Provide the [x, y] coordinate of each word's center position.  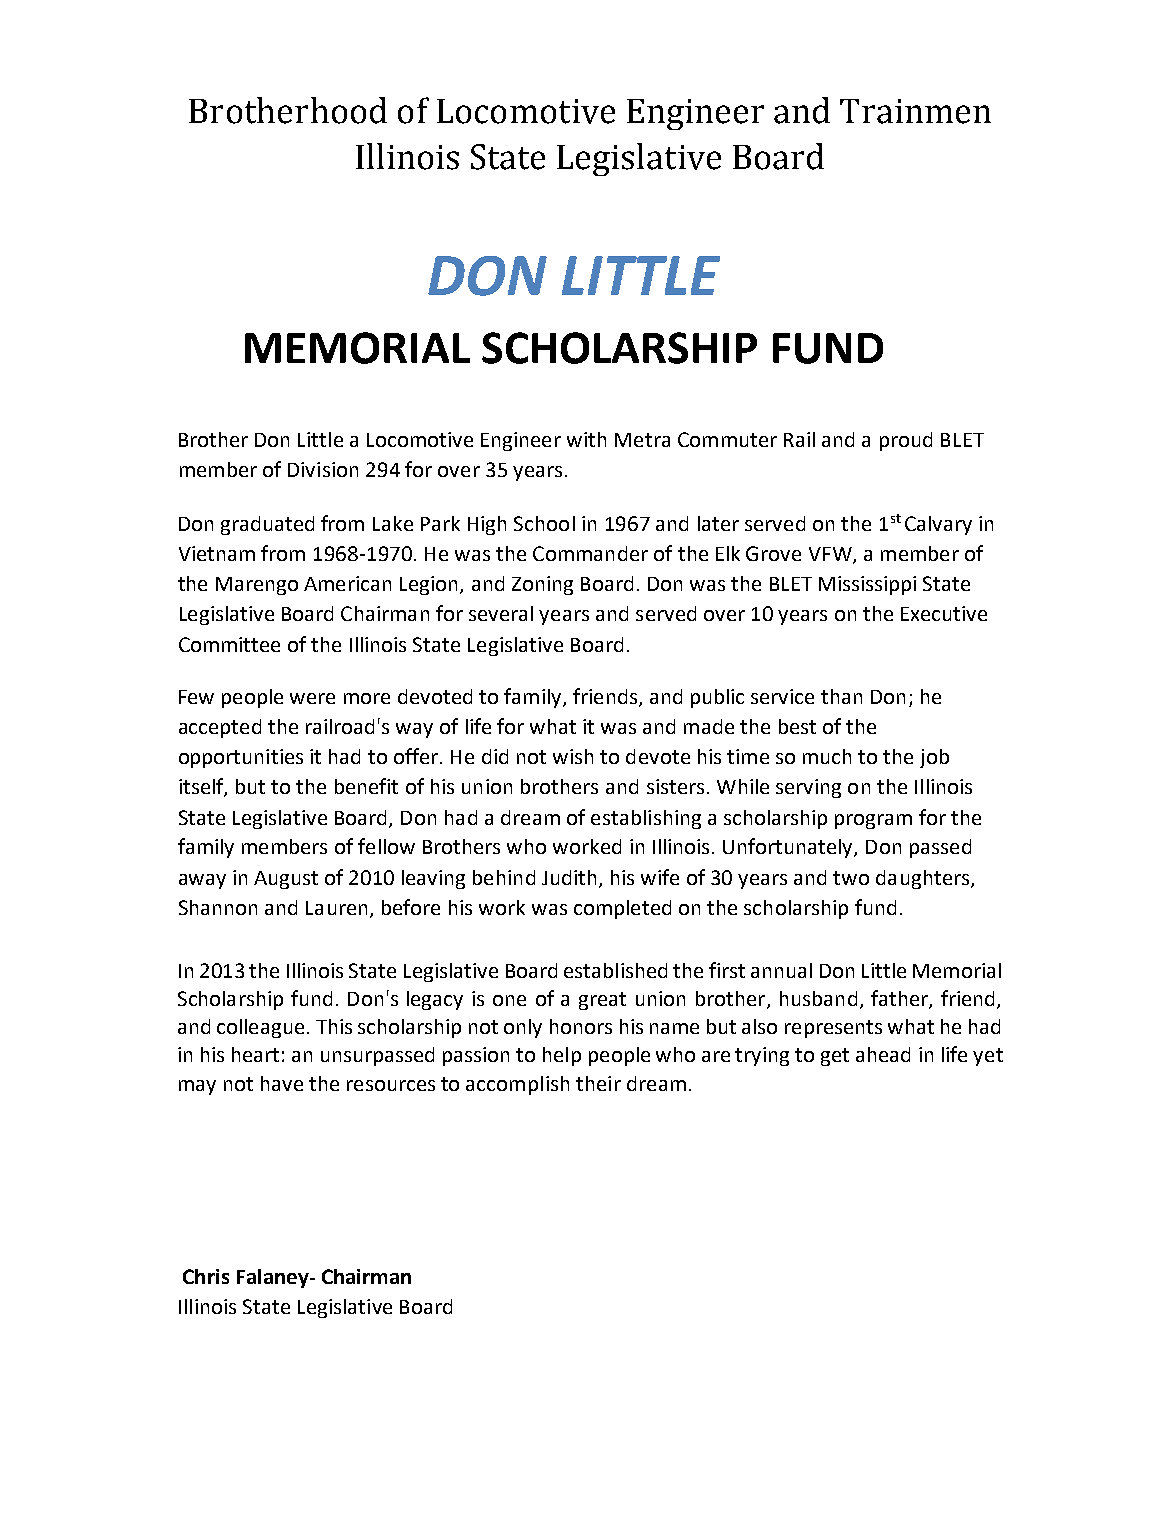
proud [906, 441]
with [586, 439]
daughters [922, 879]
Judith [569, 877]
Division [323, 469]
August [286, 880]
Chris [206, 1276]
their [598, 1083]
